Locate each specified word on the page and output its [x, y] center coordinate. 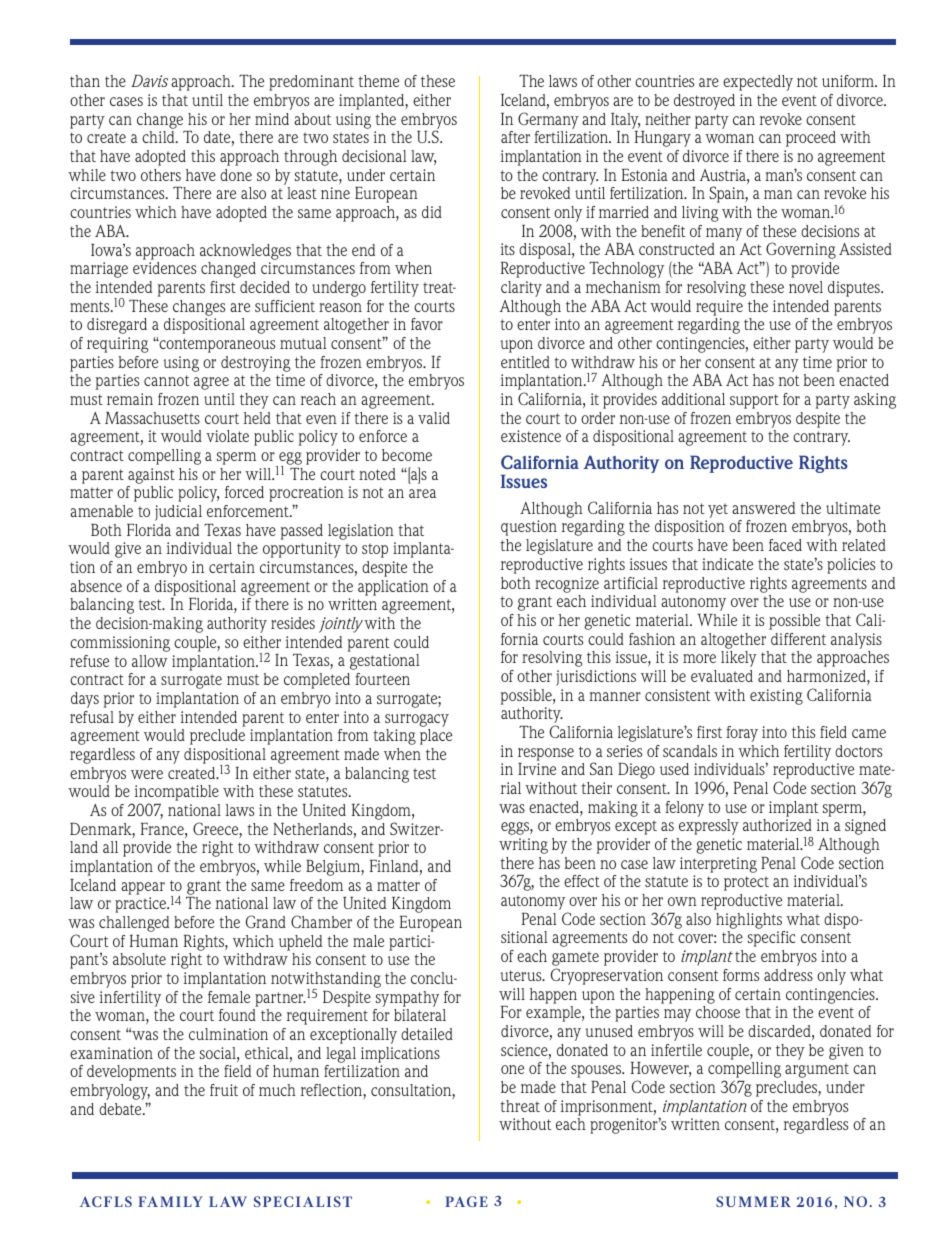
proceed [811, 139]
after [515, 137]
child [159, 137]
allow [150, 661]
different [798, 639]
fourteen [382, 679]
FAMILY [170, 1201]
